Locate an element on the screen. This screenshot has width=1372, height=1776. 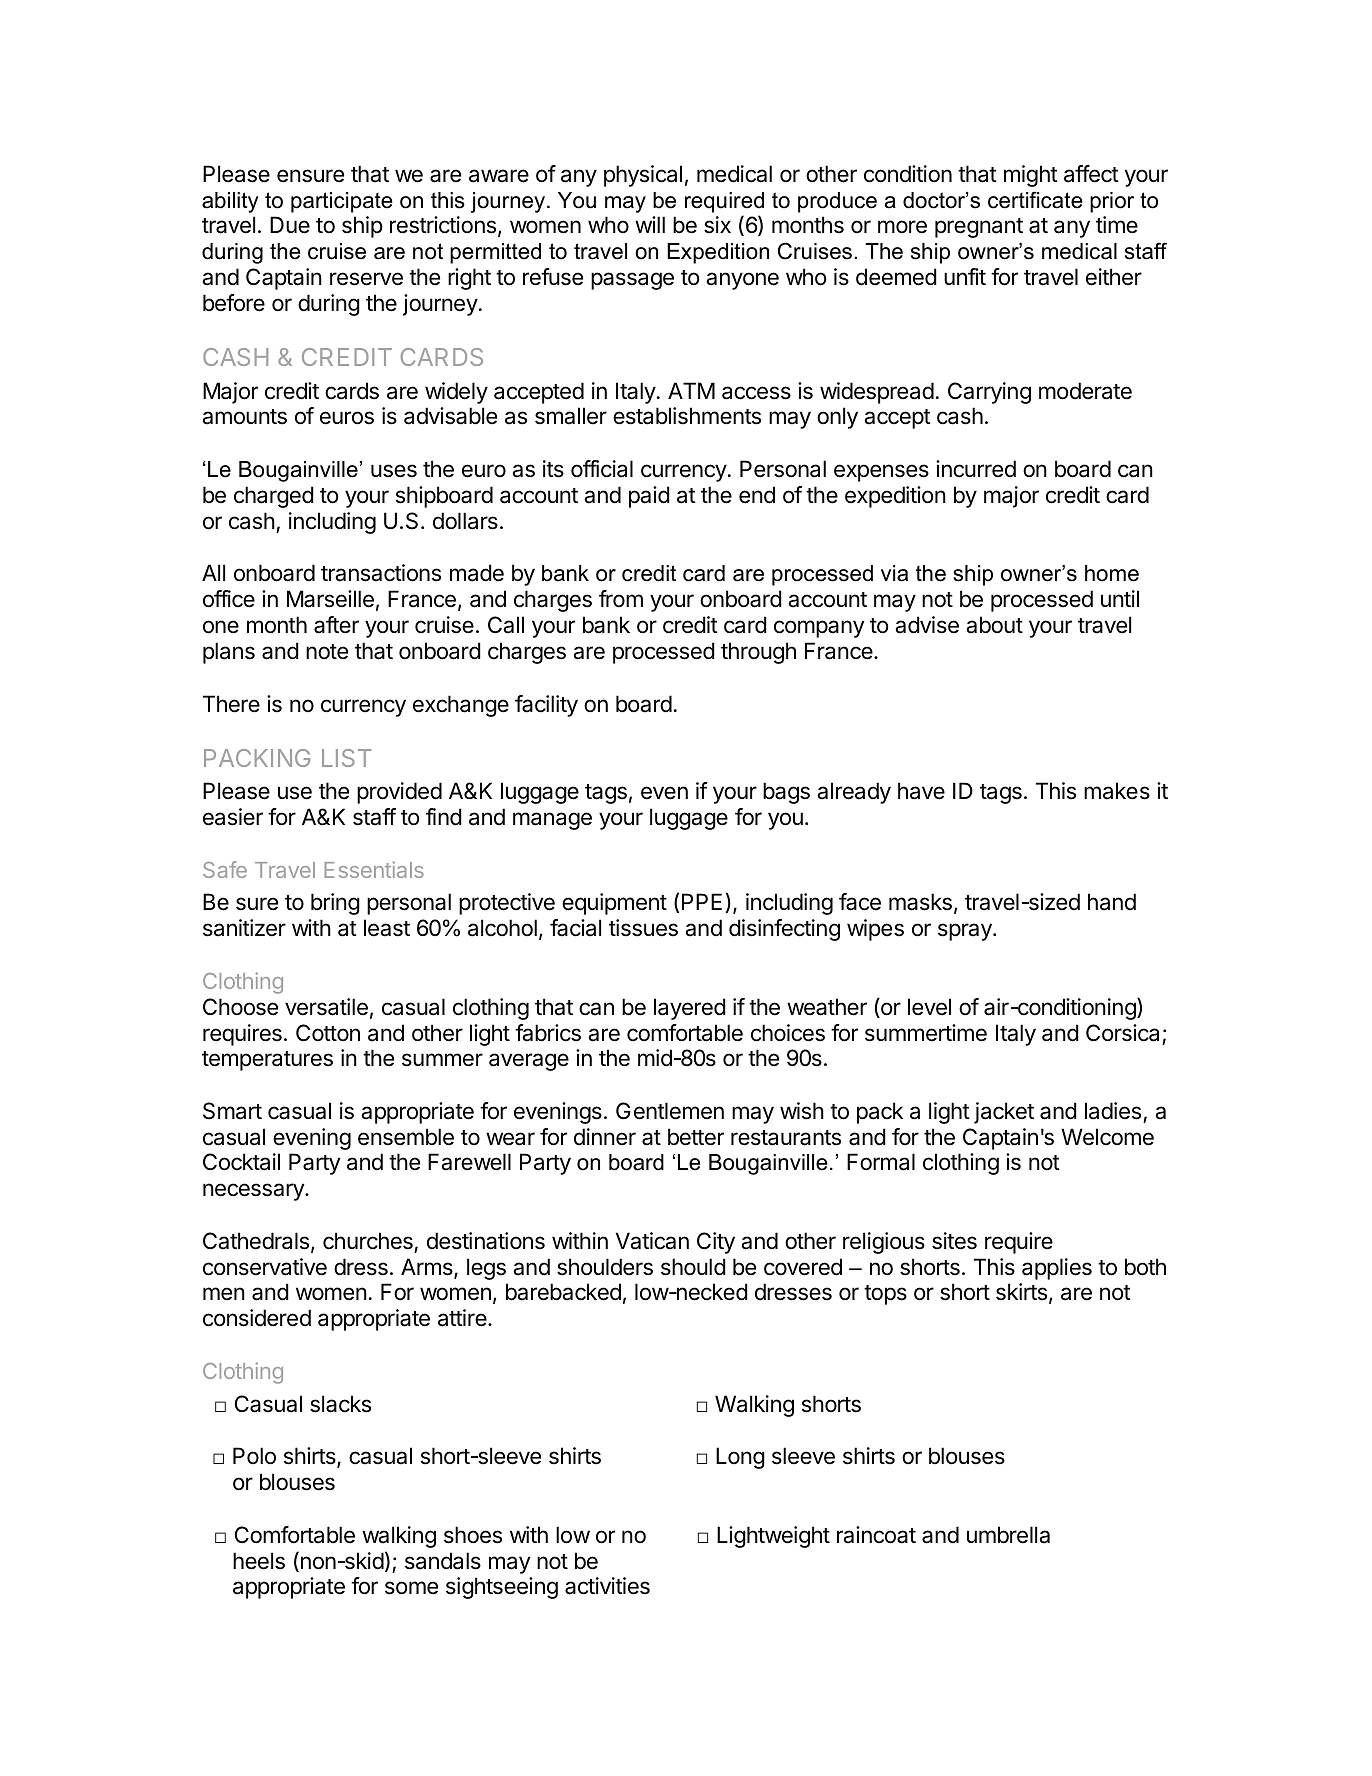
certificate is located at coordinates (1035, 200).
